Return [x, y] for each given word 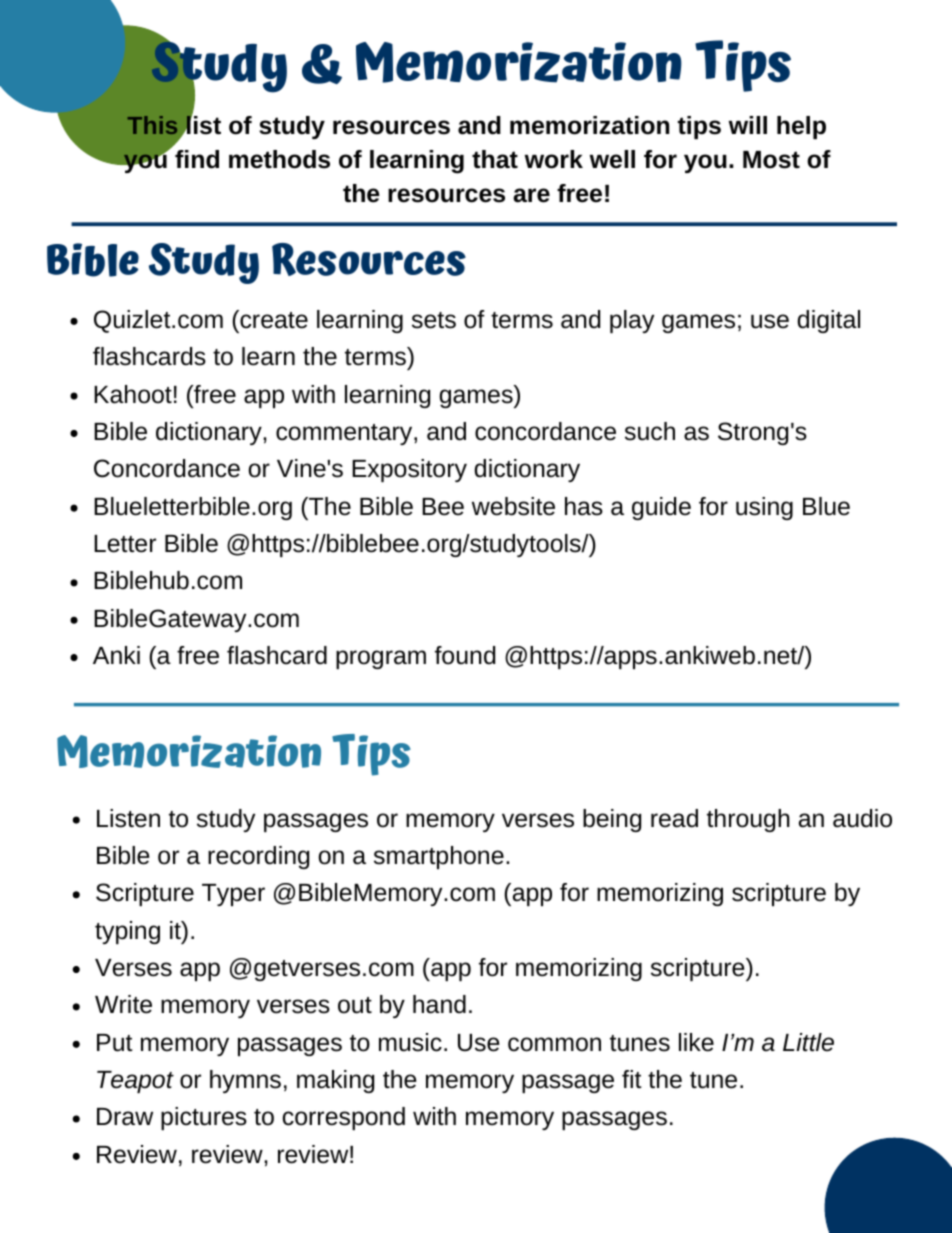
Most [771, 160]
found [465, 655]
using [764, 508]
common [554, 1044]
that [495, 159]
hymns [245, 1081]
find [197, 159]
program [381, 659]
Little [808, 1042]
